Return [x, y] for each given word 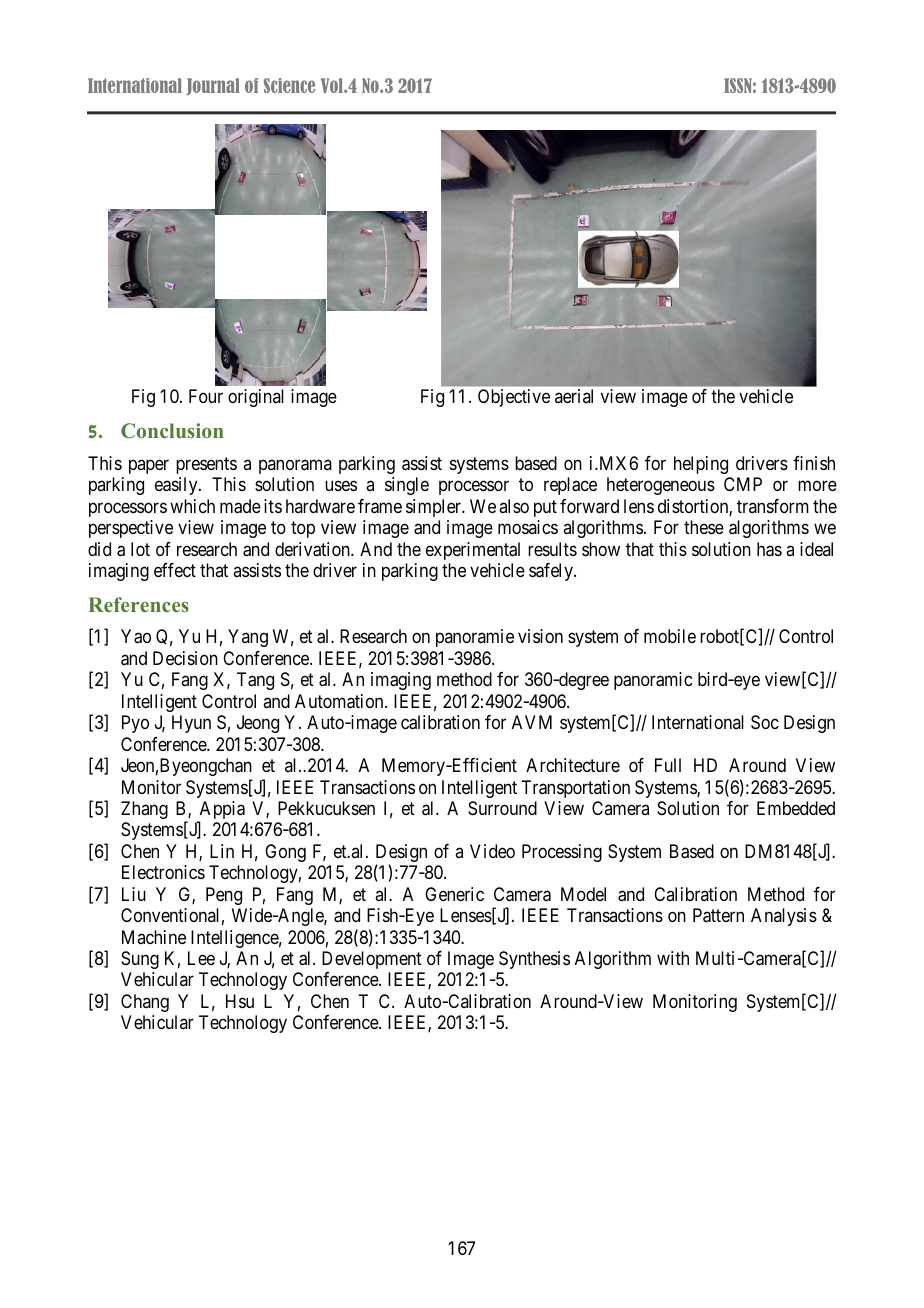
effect [175, 570]
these [704, 527]
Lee [201, 958]
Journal [213, 86]
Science [289, 85]
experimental [473, 551]
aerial [574, 396]
